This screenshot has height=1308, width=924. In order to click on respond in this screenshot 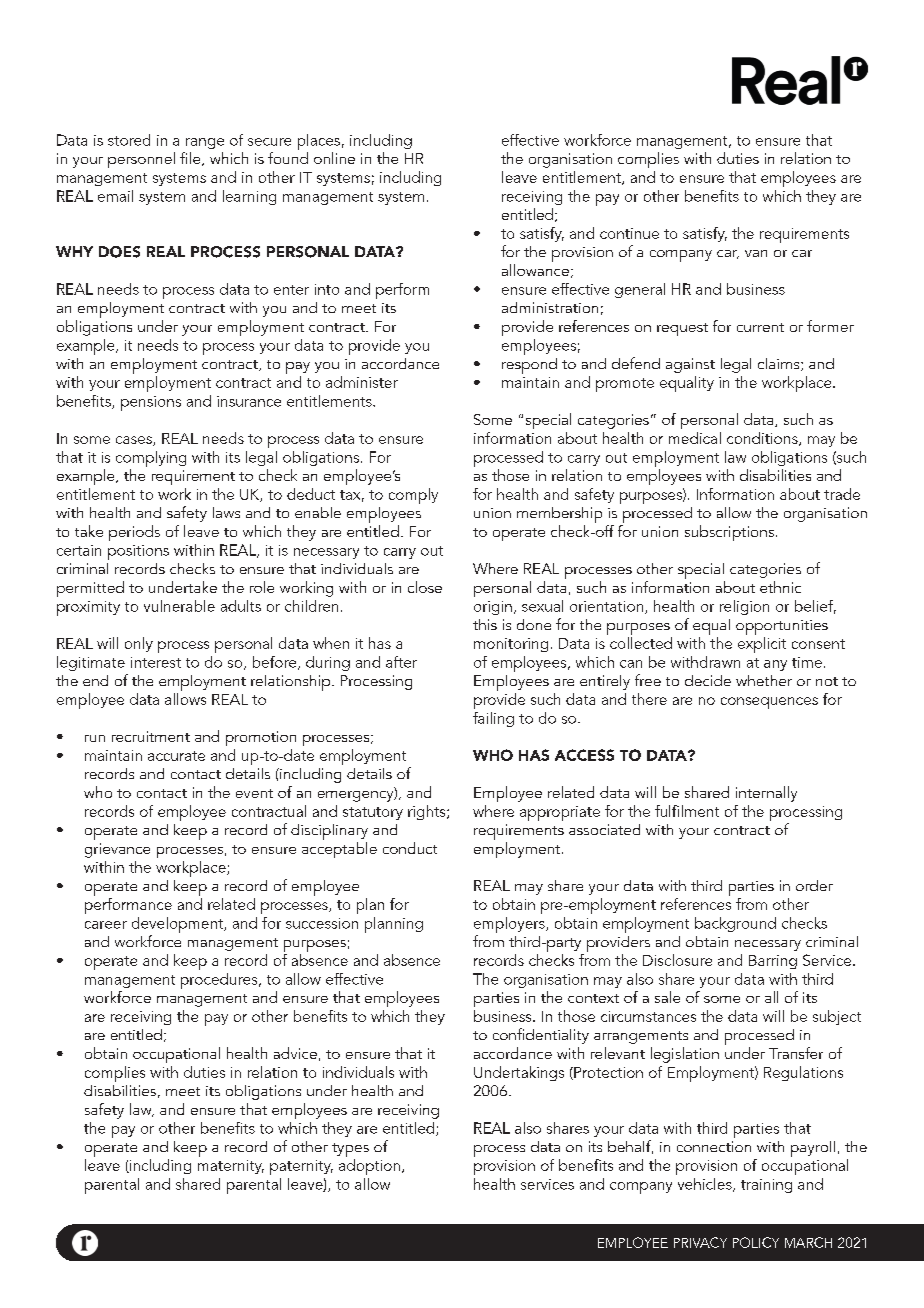, I will do `click(529, 366)`.
